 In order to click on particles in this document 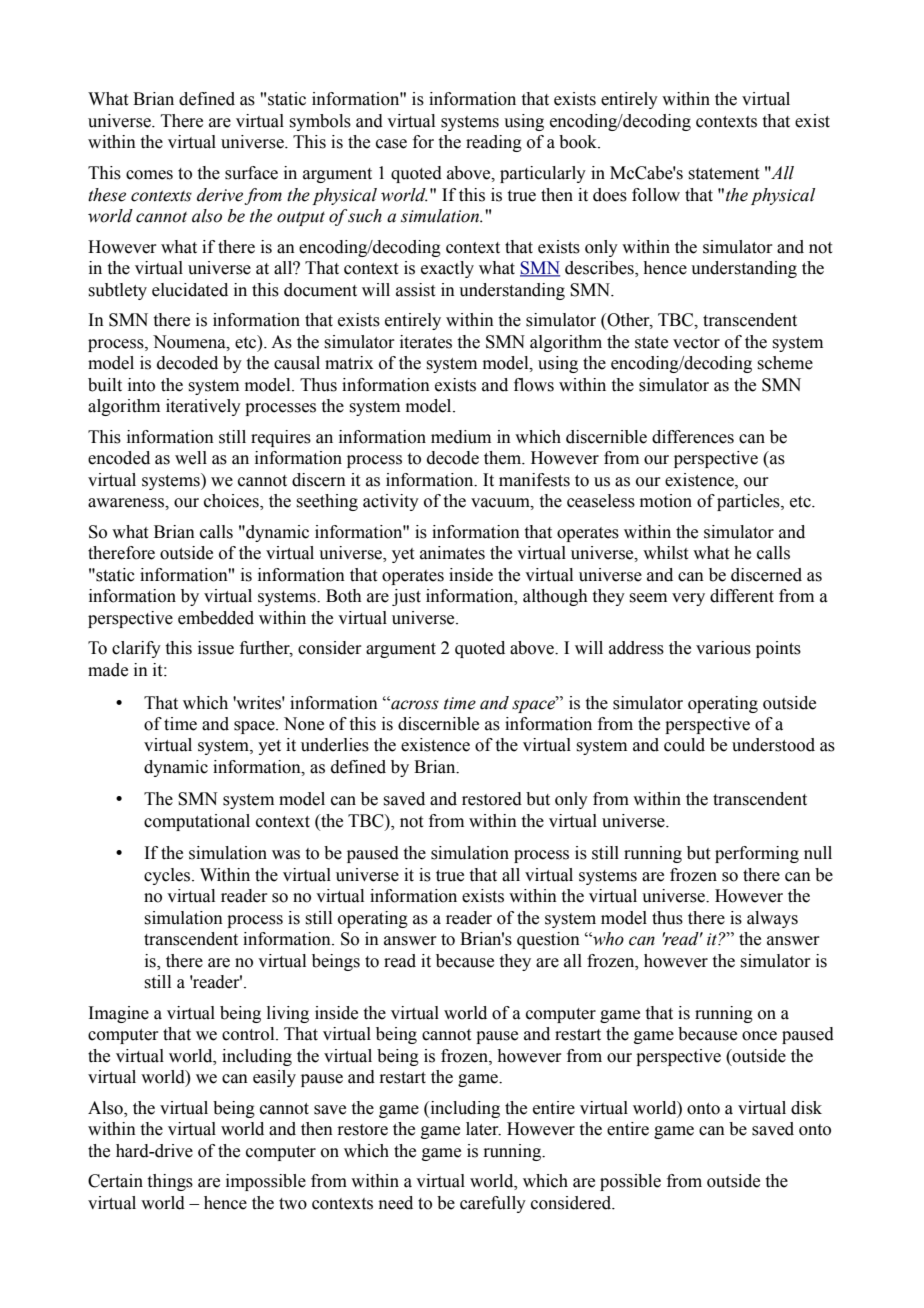, I will do `click(749, 502)`.
